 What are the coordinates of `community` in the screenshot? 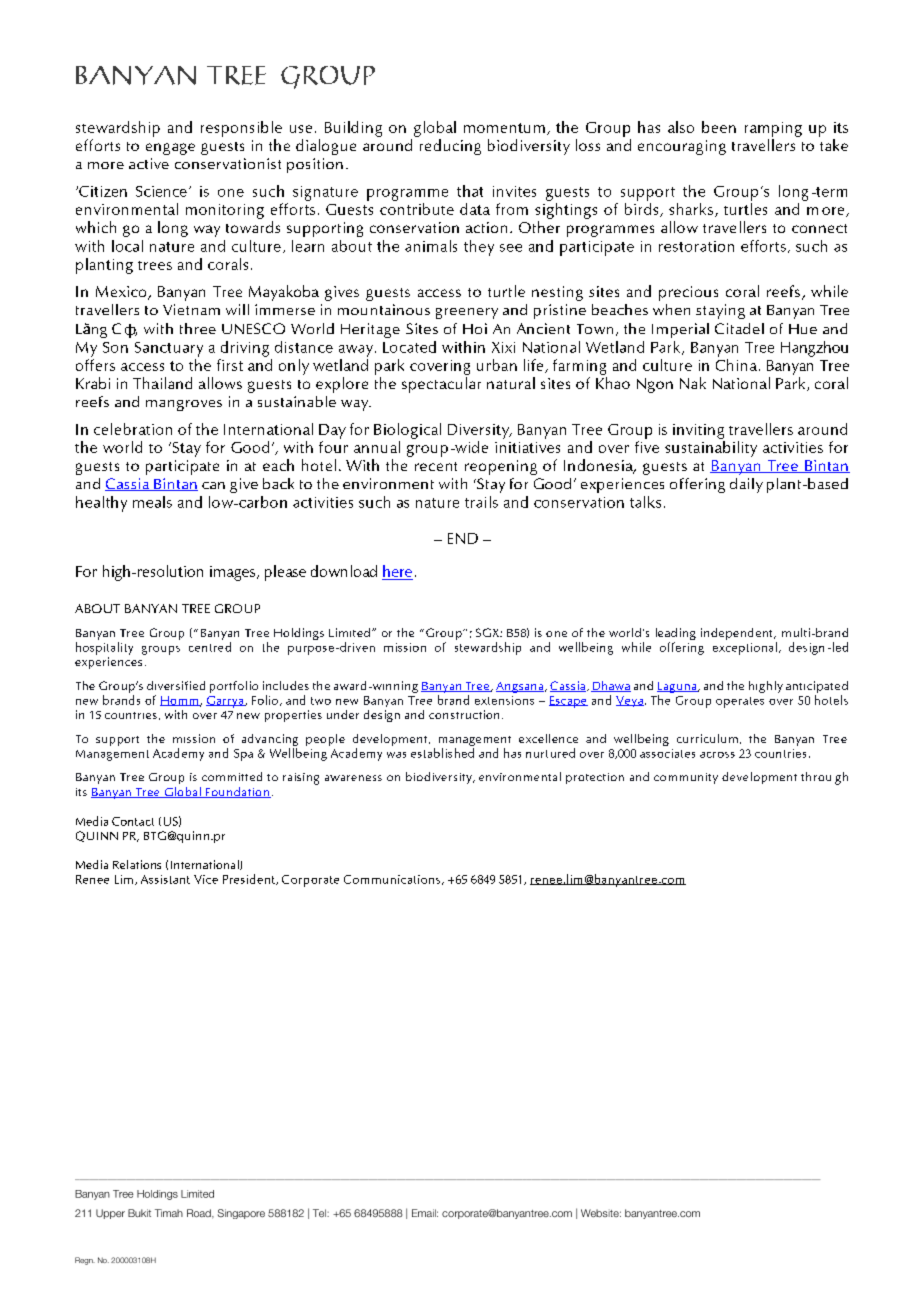 It's located at (686, 778).
